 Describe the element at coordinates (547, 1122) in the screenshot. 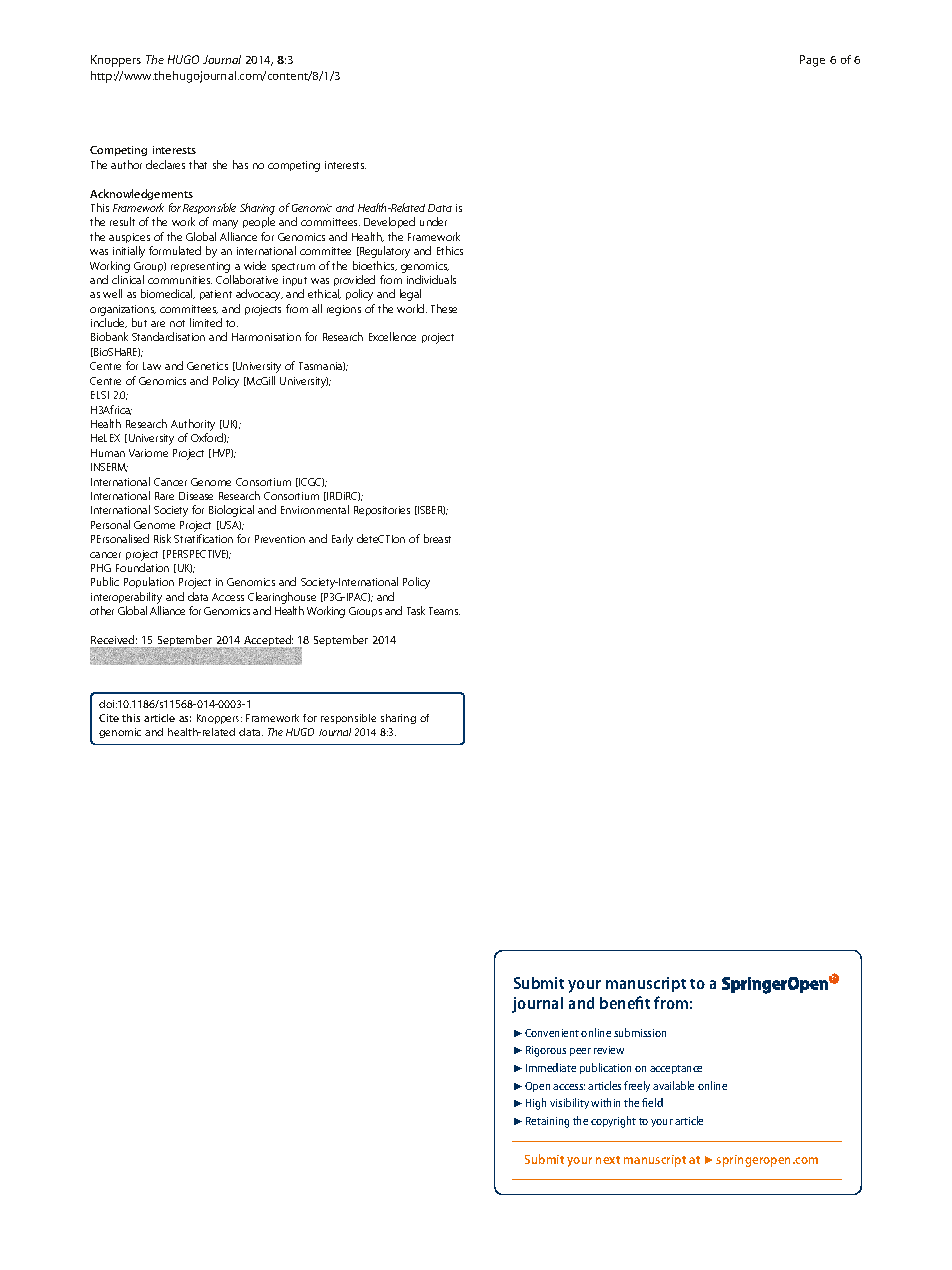

I see `Retaining` at that location.
